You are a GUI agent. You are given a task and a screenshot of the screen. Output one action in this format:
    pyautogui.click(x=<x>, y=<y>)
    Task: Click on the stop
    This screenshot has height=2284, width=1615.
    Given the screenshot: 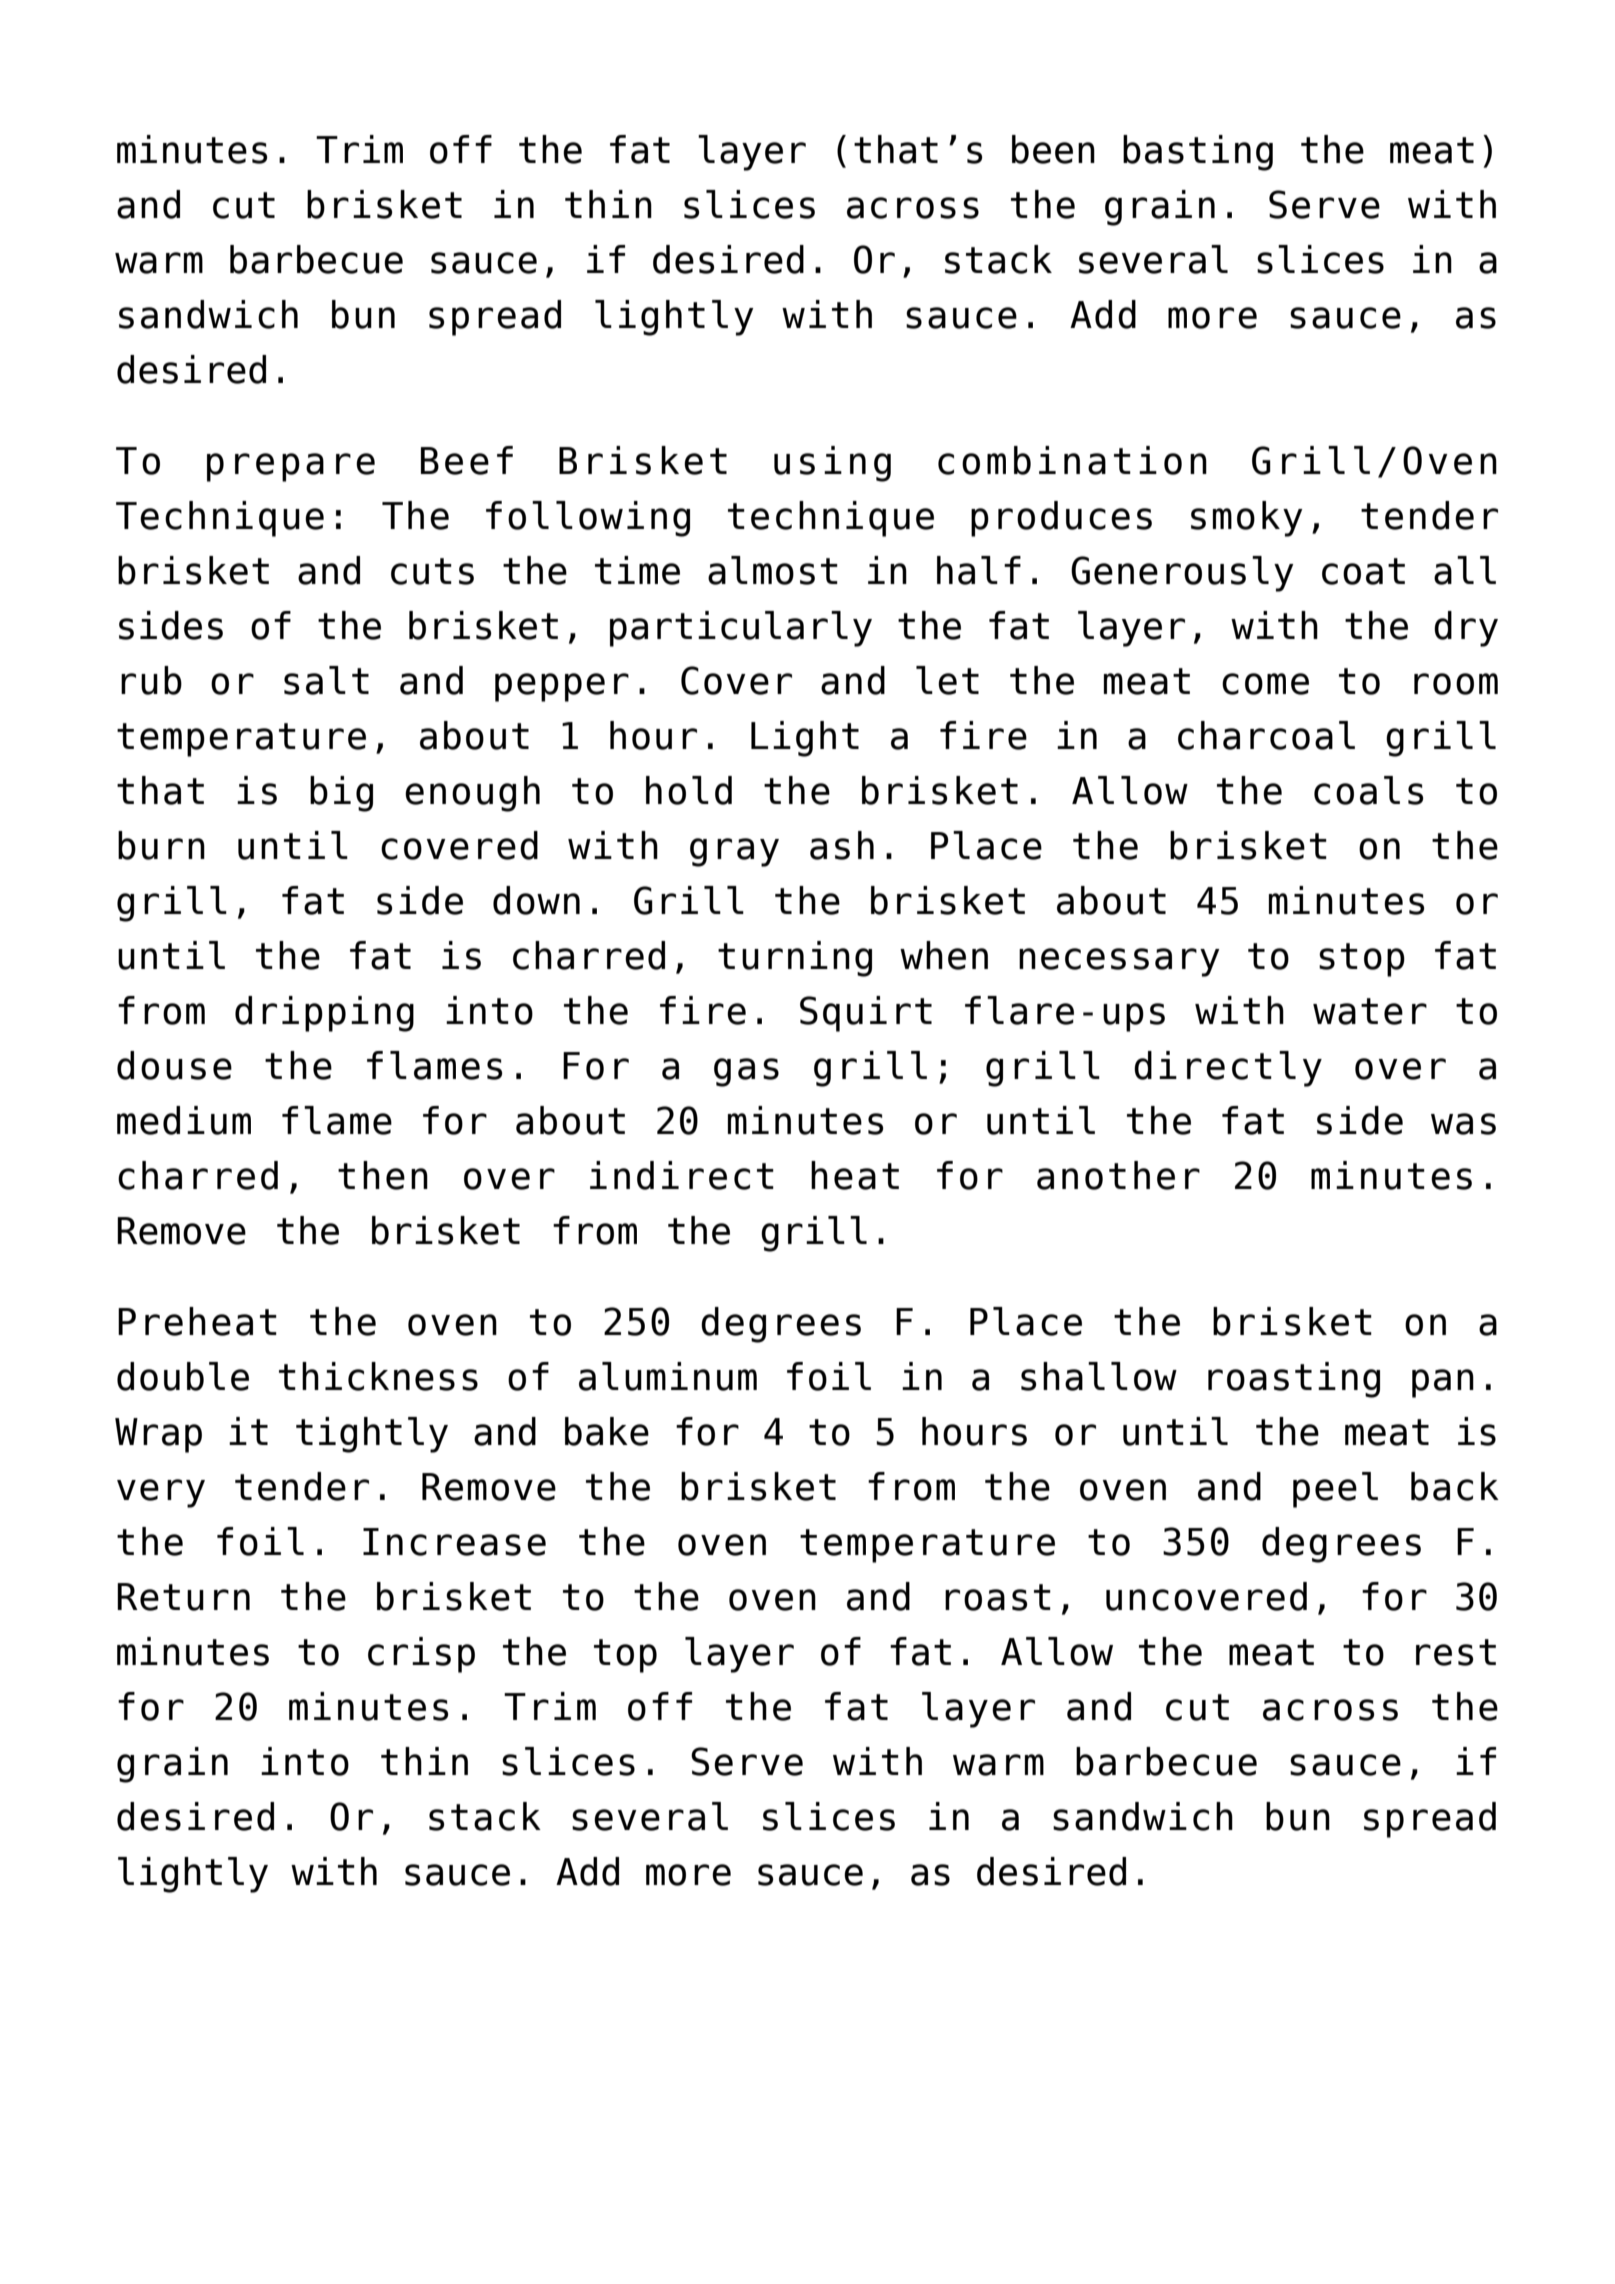 What is the action you would take?
    pyautogui.click(x=1362, y=960)
